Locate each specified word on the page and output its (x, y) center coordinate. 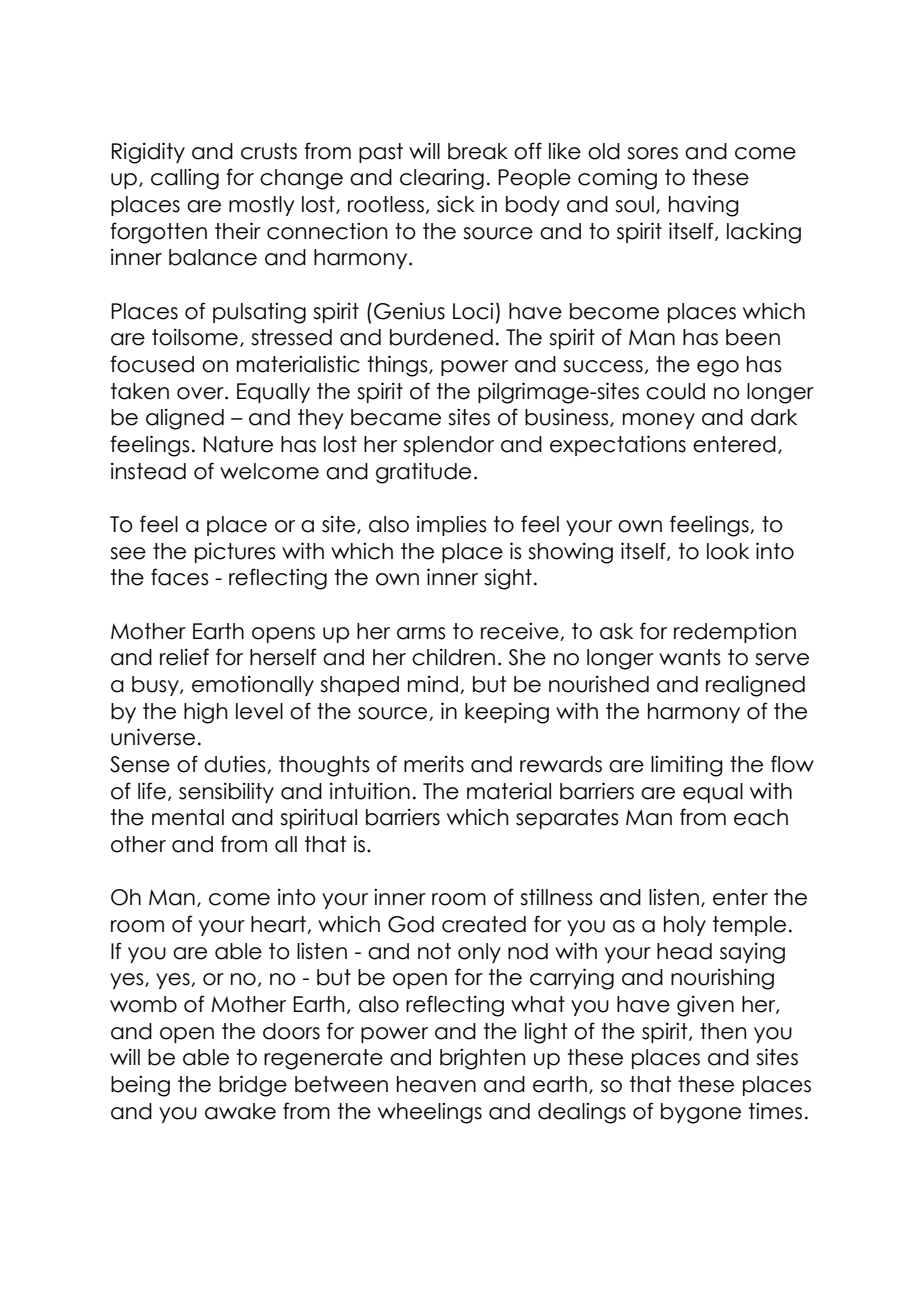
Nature (238, 444)
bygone (701, 1113)
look (728, 551)
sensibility (226, 792)
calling (185, 179)
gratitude (423, 473)
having (704, 206)
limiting (687, 766)
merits (434, 764)
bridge (253, 1086)
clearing (442, 179)
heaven (436, 1084)
